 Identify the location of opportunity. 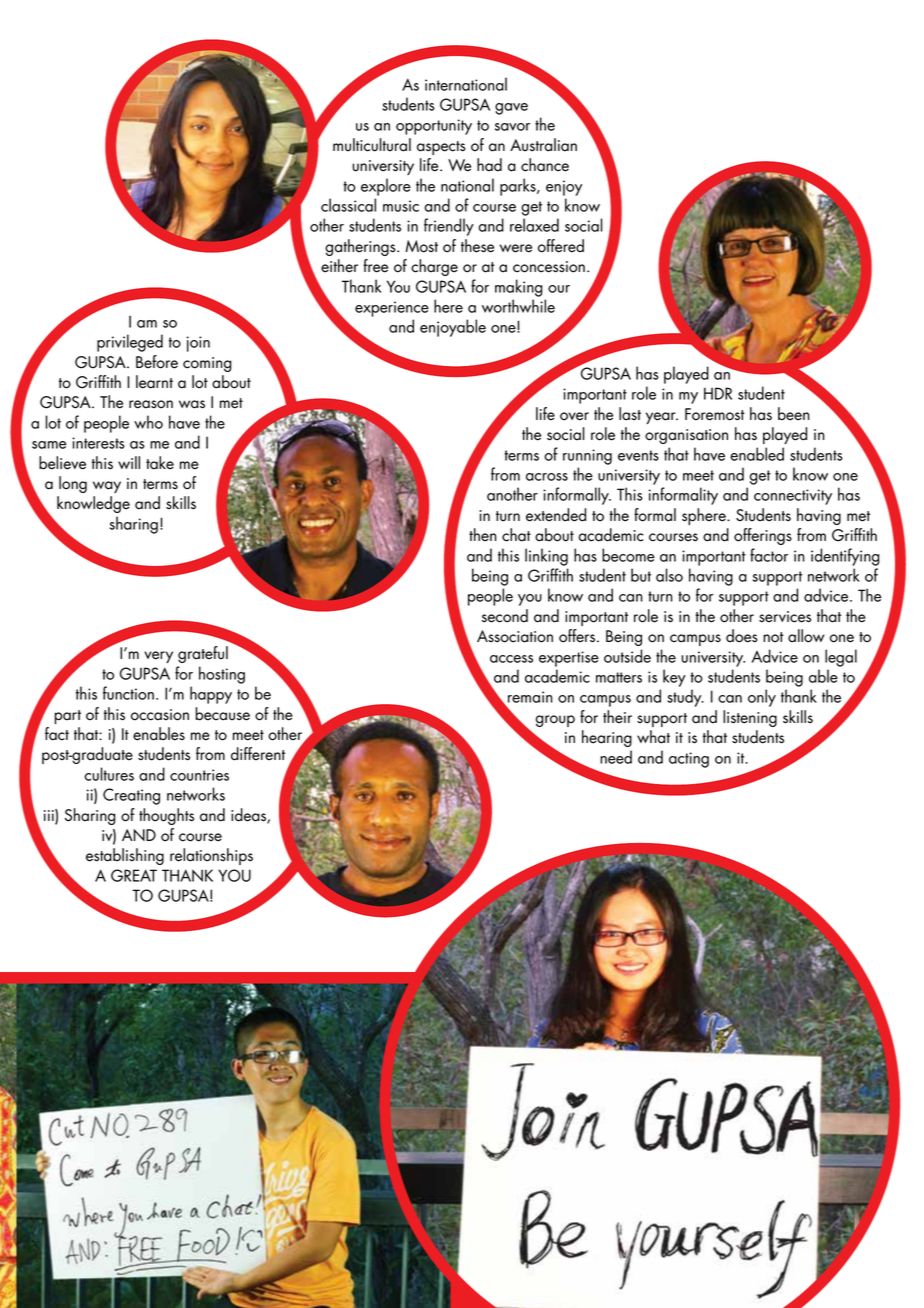
(434, 127).
